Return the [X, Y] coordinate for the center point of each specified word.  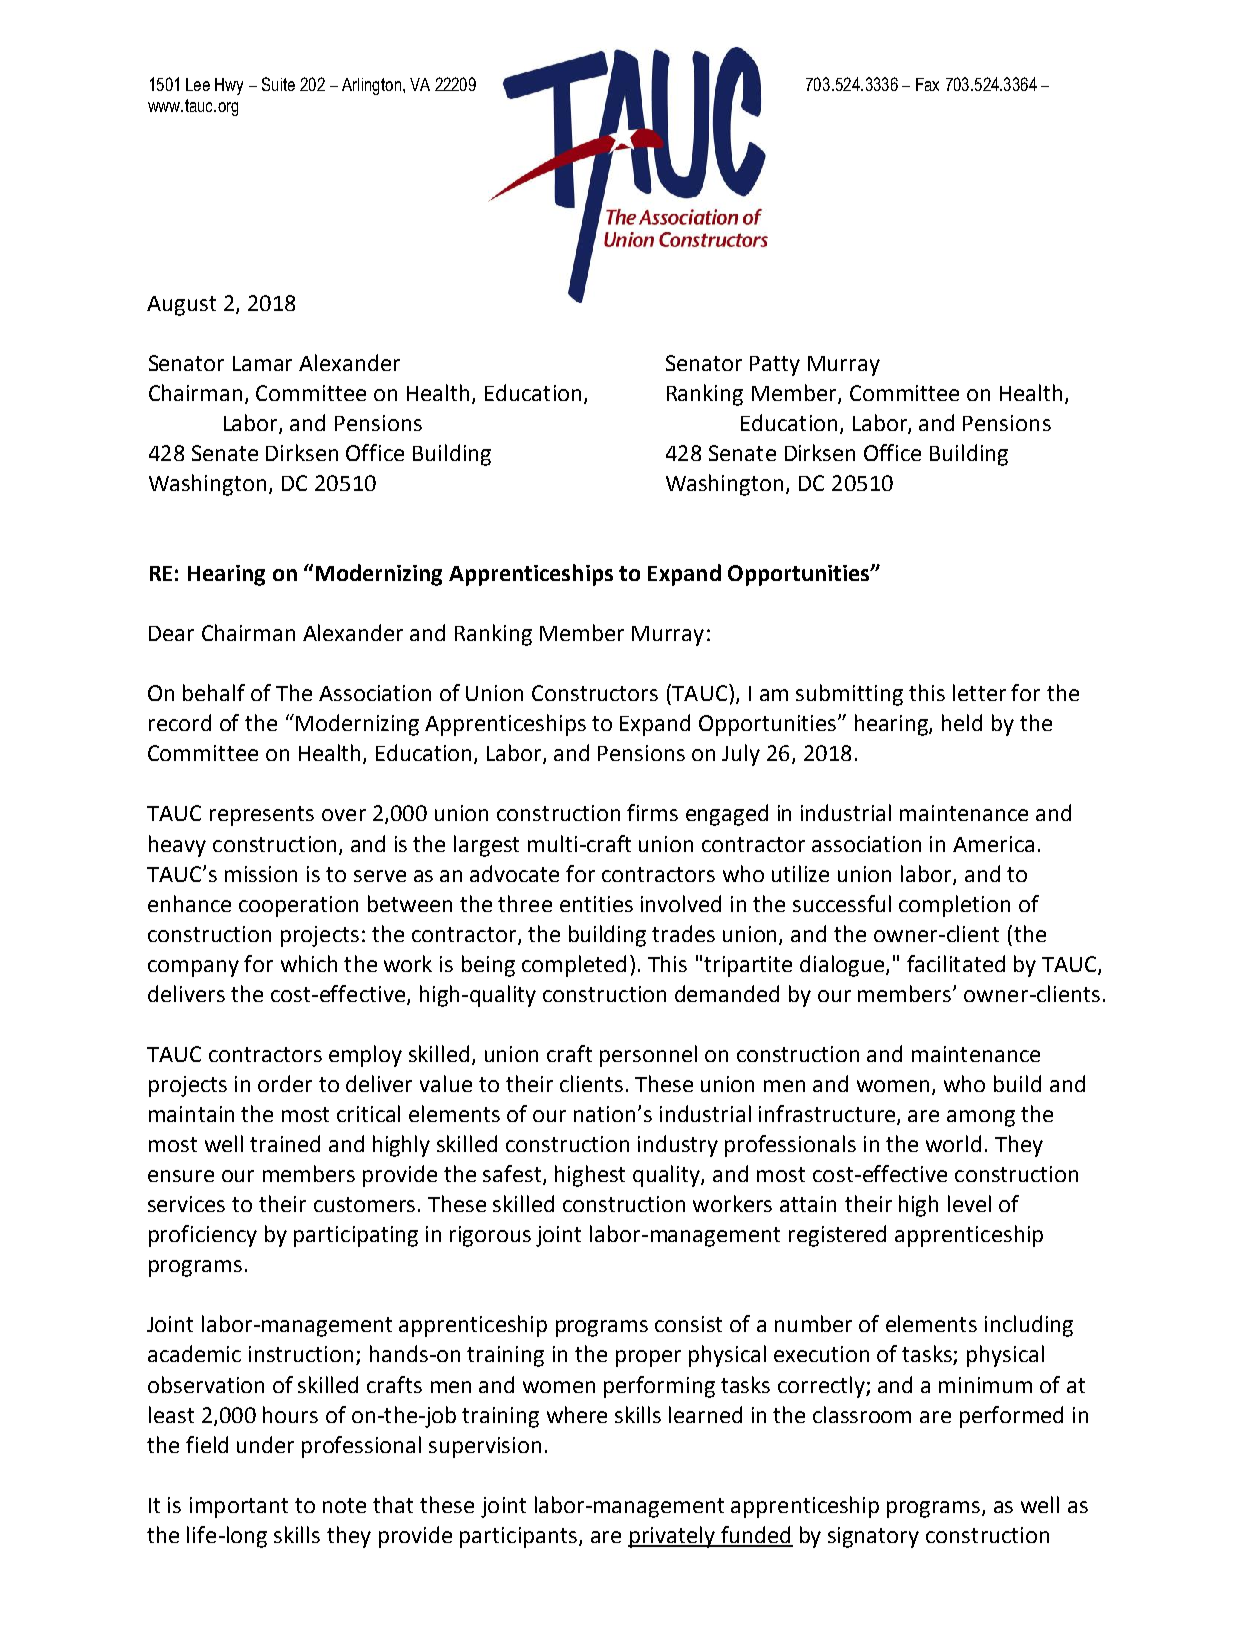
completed [574, 966]
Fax [927, 84]
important [239, 1507]
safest [513, 1175]
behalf [214, 692]
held [962, 722]
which [309, 963]
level [969, 1203]
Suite [278, 84]
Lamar [262, 363]
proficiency [203, 1236]
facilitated [956, 963]
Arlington [371, 86]
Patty [775, 366]
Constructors [595, 693]
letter [979, 692]
